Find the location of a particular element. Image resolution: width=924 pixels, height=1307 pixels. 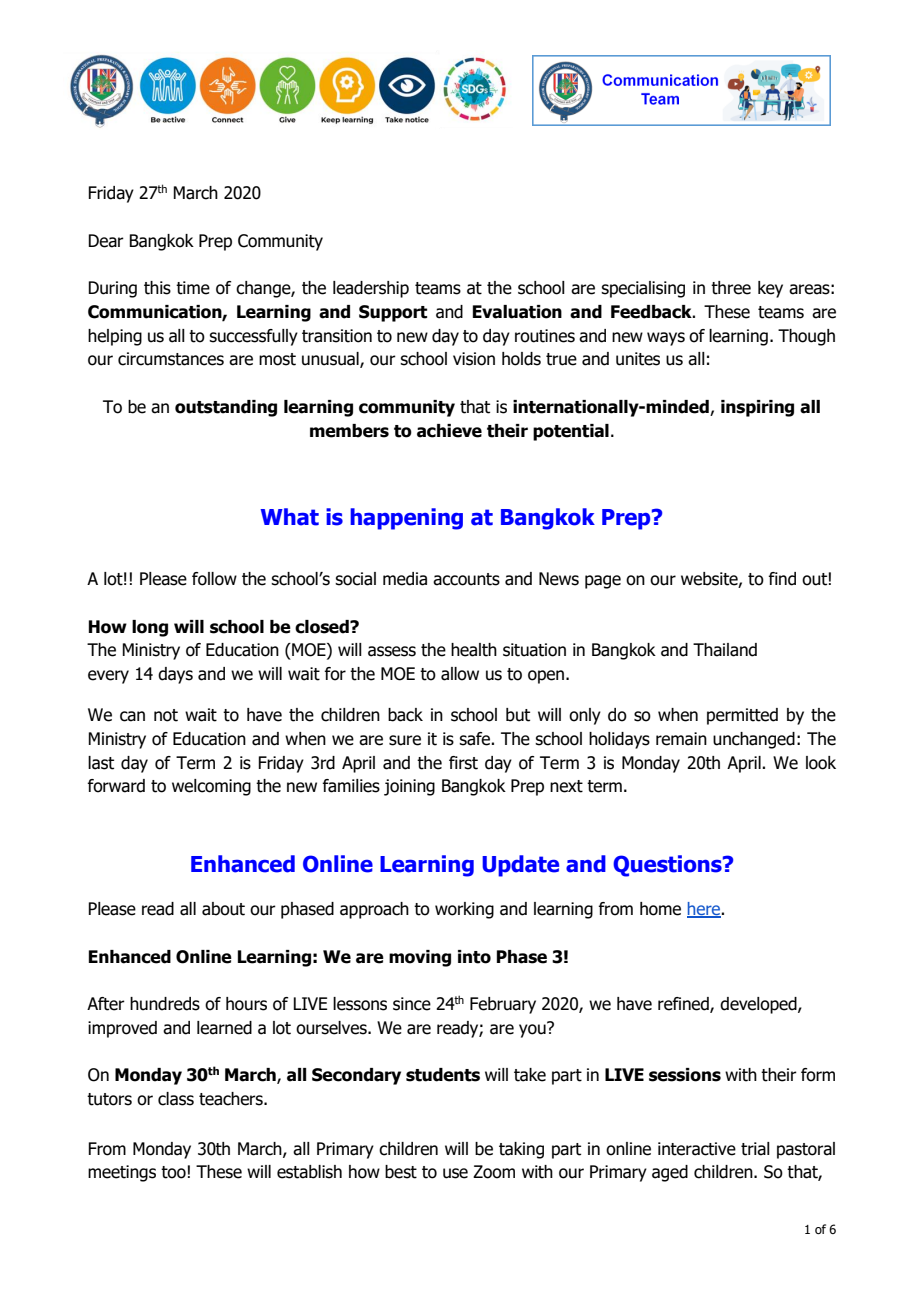

not is located at coordinates (166, 715).
